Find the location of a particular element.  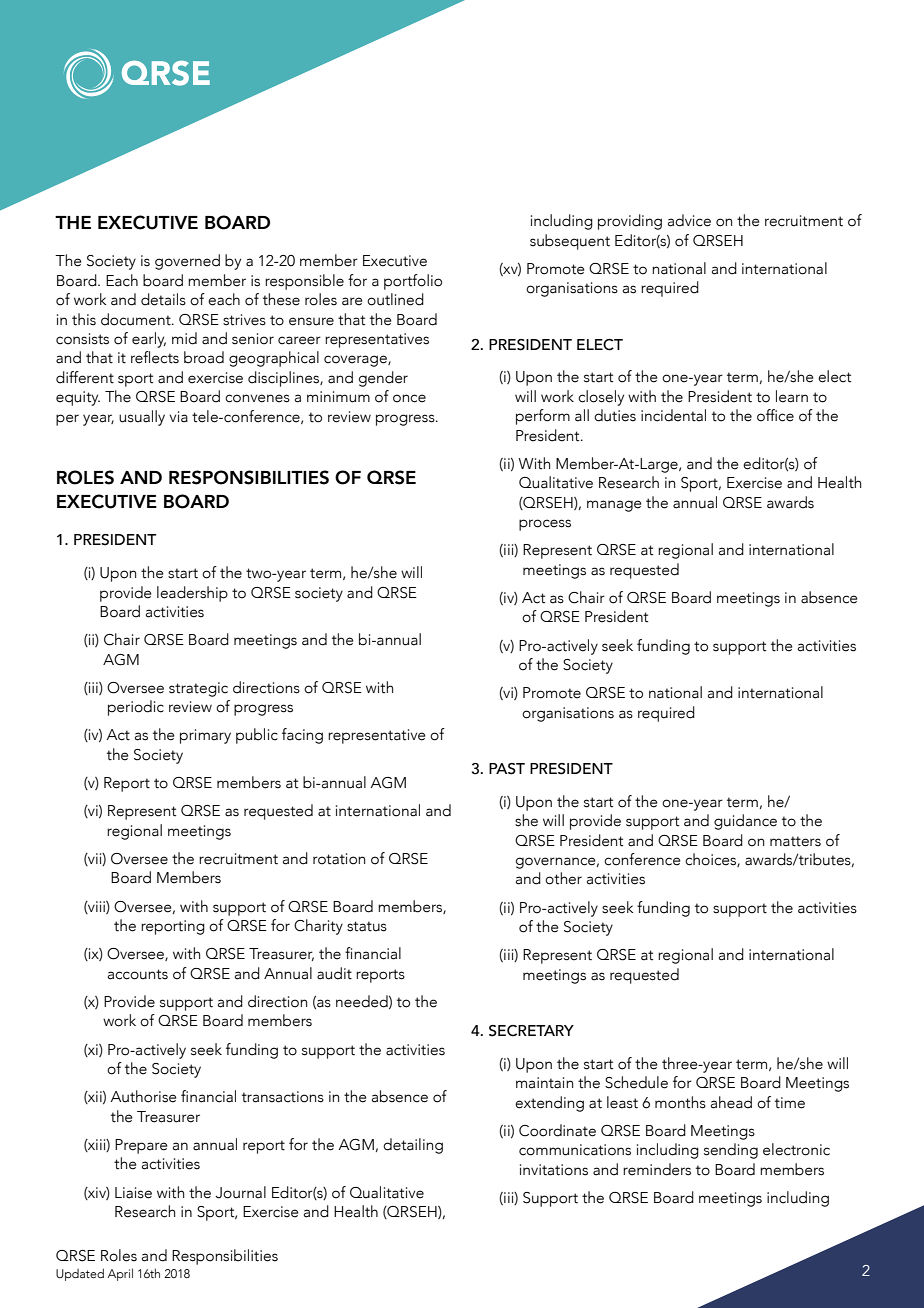

manage is located at coordinates (614, 506).
